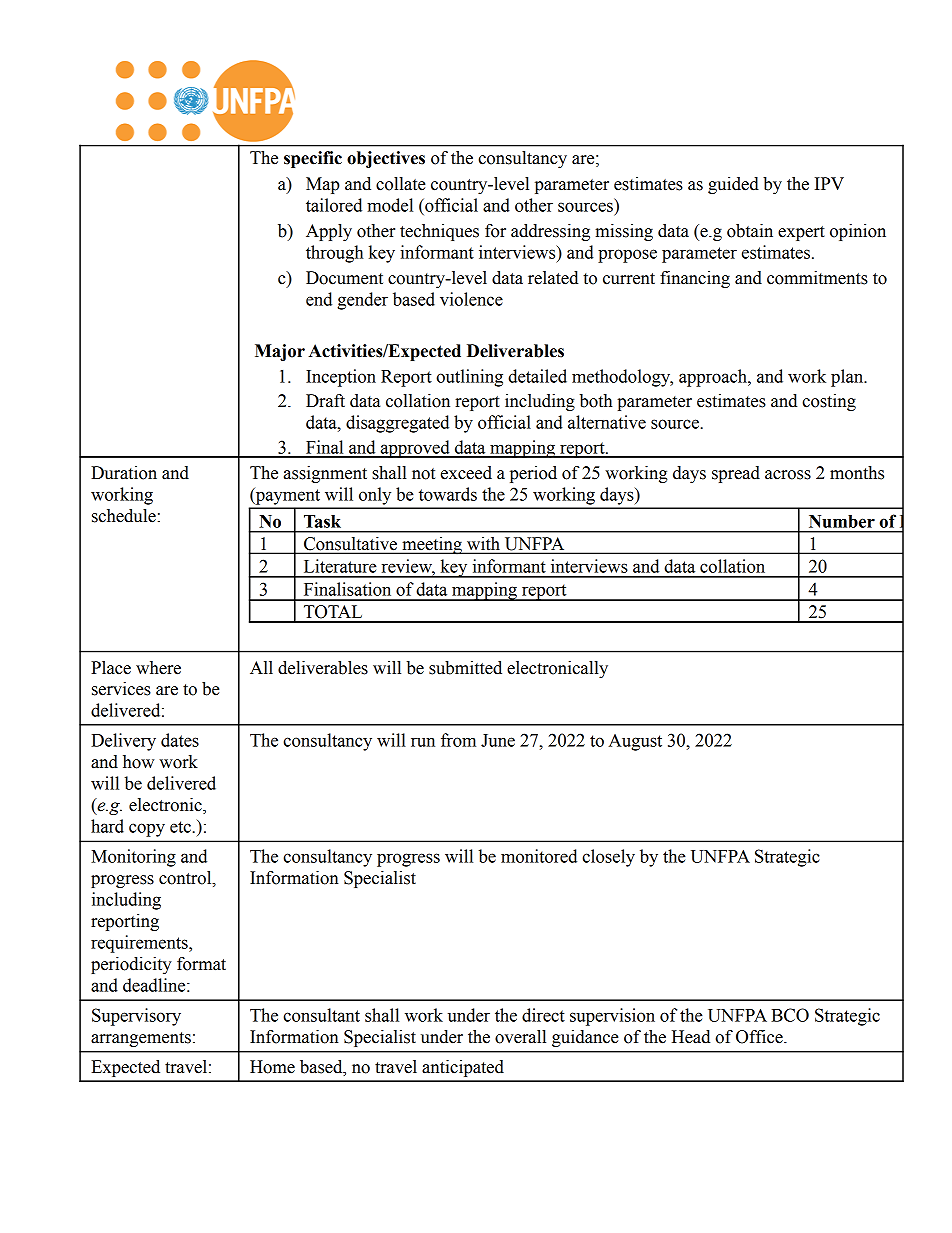 Image resolution: width=952 pixels, height=1233 pixels. Describe the element at coordinates (539, 856) in the screenshot. I see `monitored` at that location.
